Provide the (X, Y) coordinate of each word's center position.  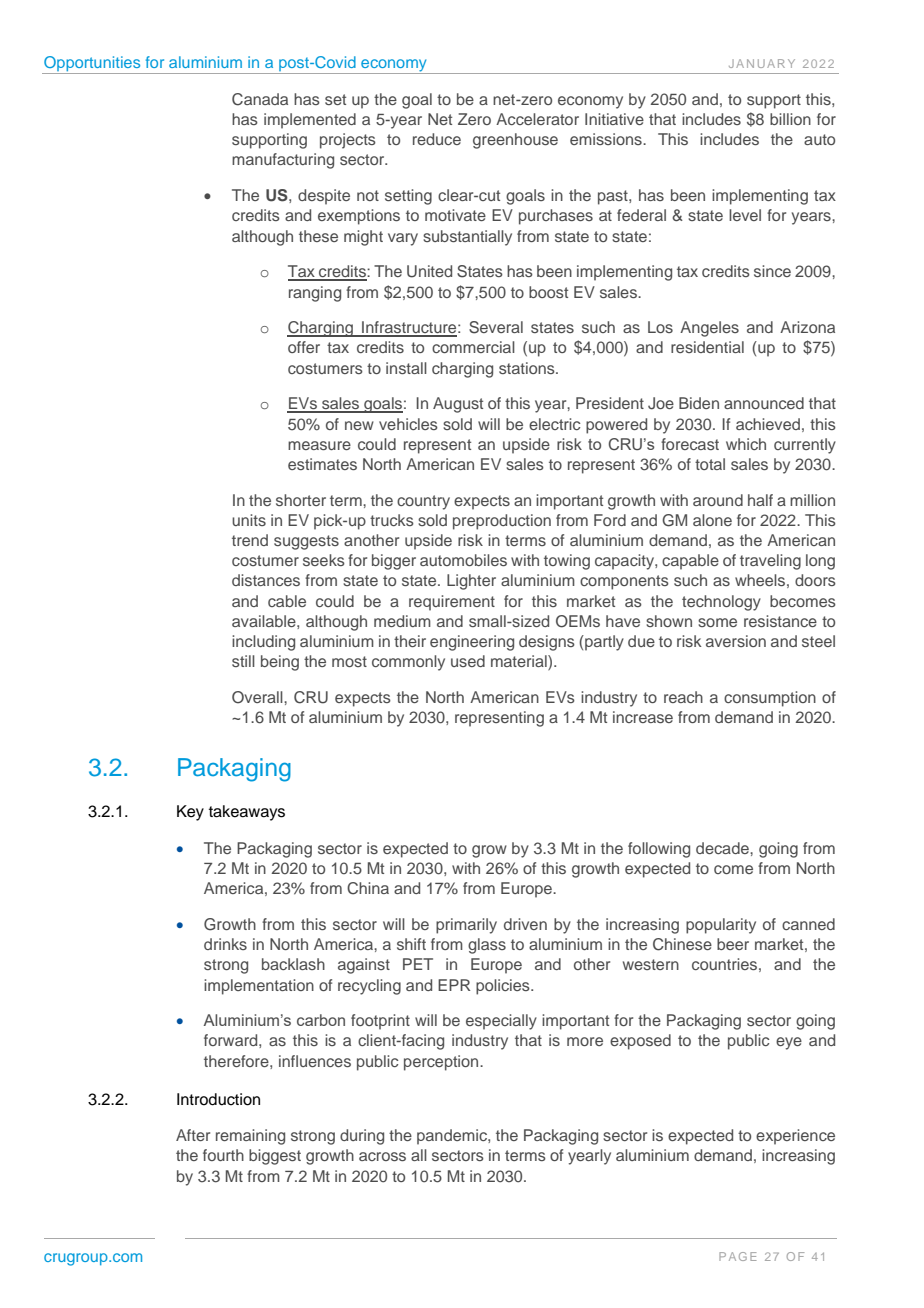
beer (733, 944)
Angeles (709, 329)
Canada (260, 99)
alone (712, 520)
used (468, 661)
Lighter (471, 582)
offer (304, 347)
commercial (473, 347)
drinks (225, 944)
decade (723, 848)
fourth (223, 1155)
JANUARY (762, 63)
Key (190, 813)
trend (250, 540)
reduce (437, 139)
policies (504, 987)
